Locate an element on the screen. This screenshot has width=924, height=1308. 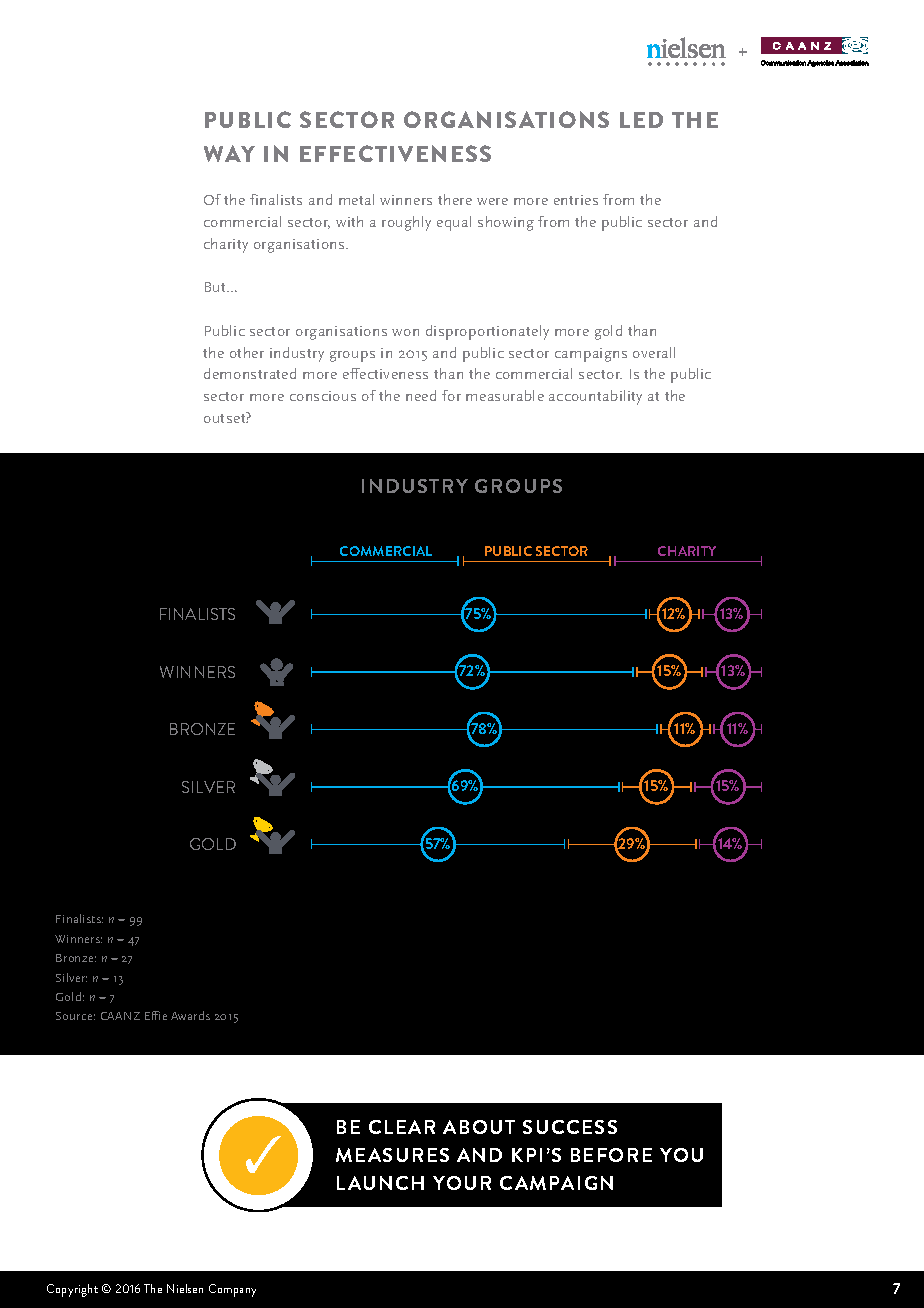
metal is located at coordinates (356, 199).
